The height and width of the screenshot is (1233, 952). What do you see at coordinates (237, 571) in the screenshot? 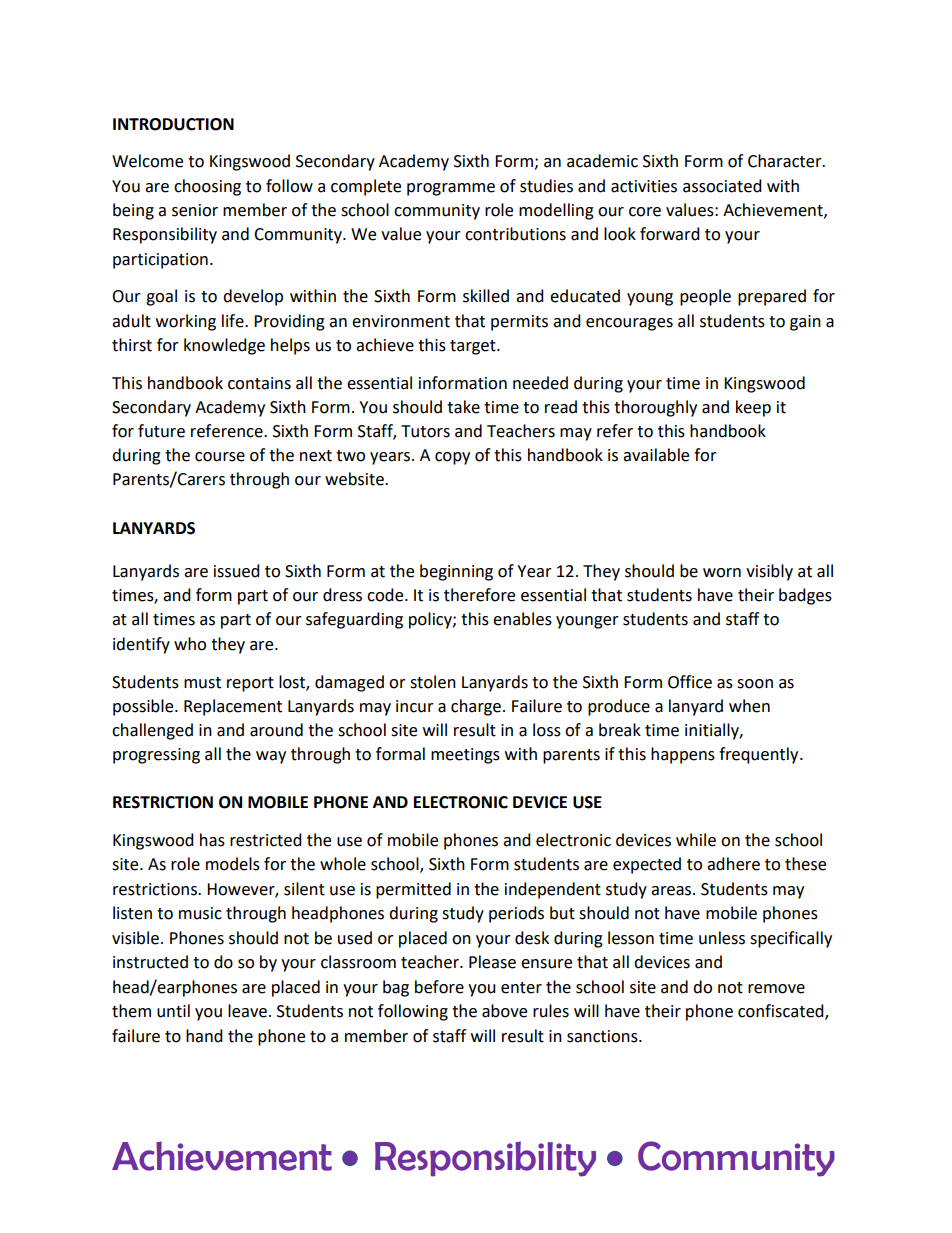
I see `issued` at bounding box center [237, 571].
